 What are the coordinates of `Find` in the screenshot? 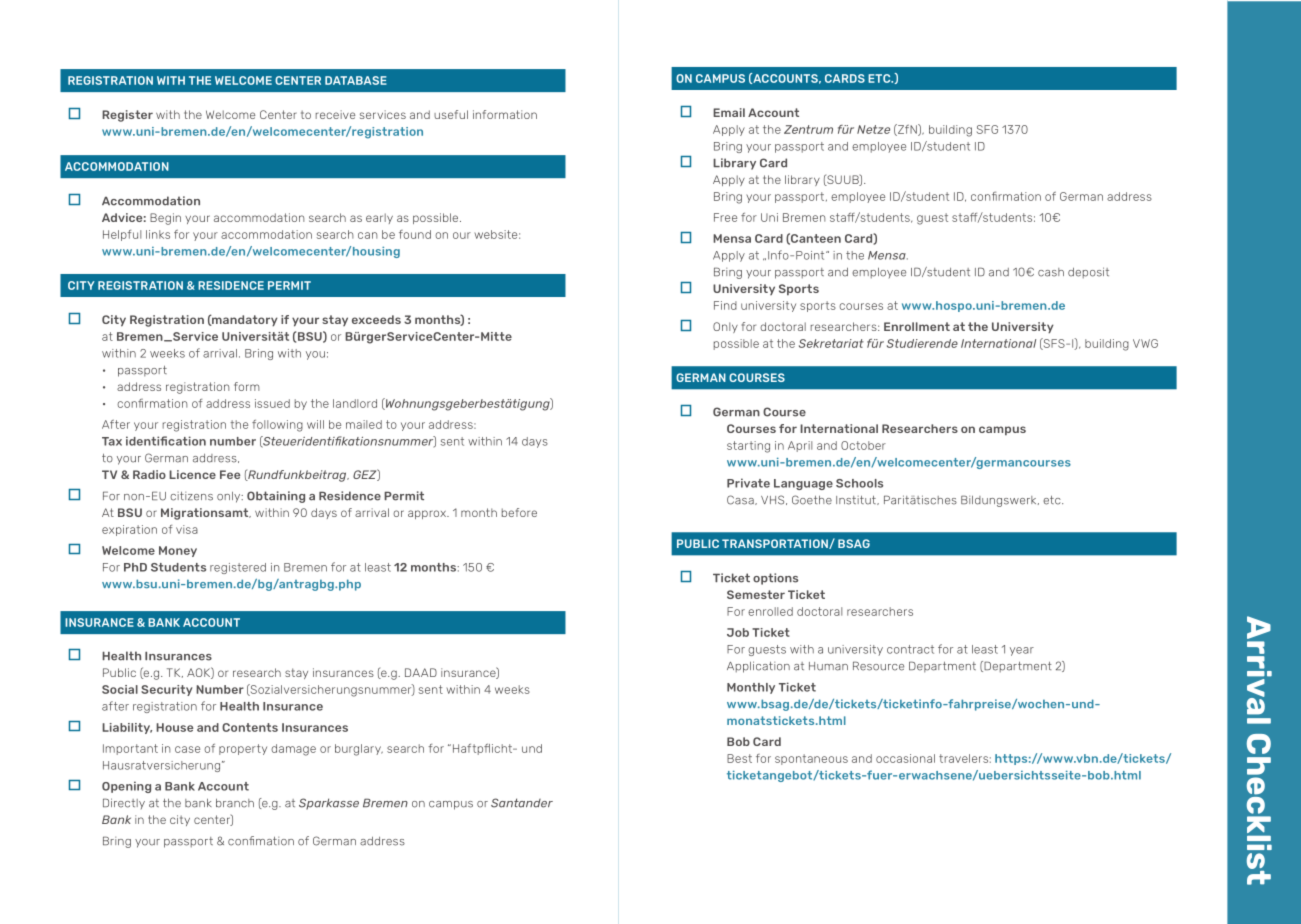 It's located at (725, 305).
